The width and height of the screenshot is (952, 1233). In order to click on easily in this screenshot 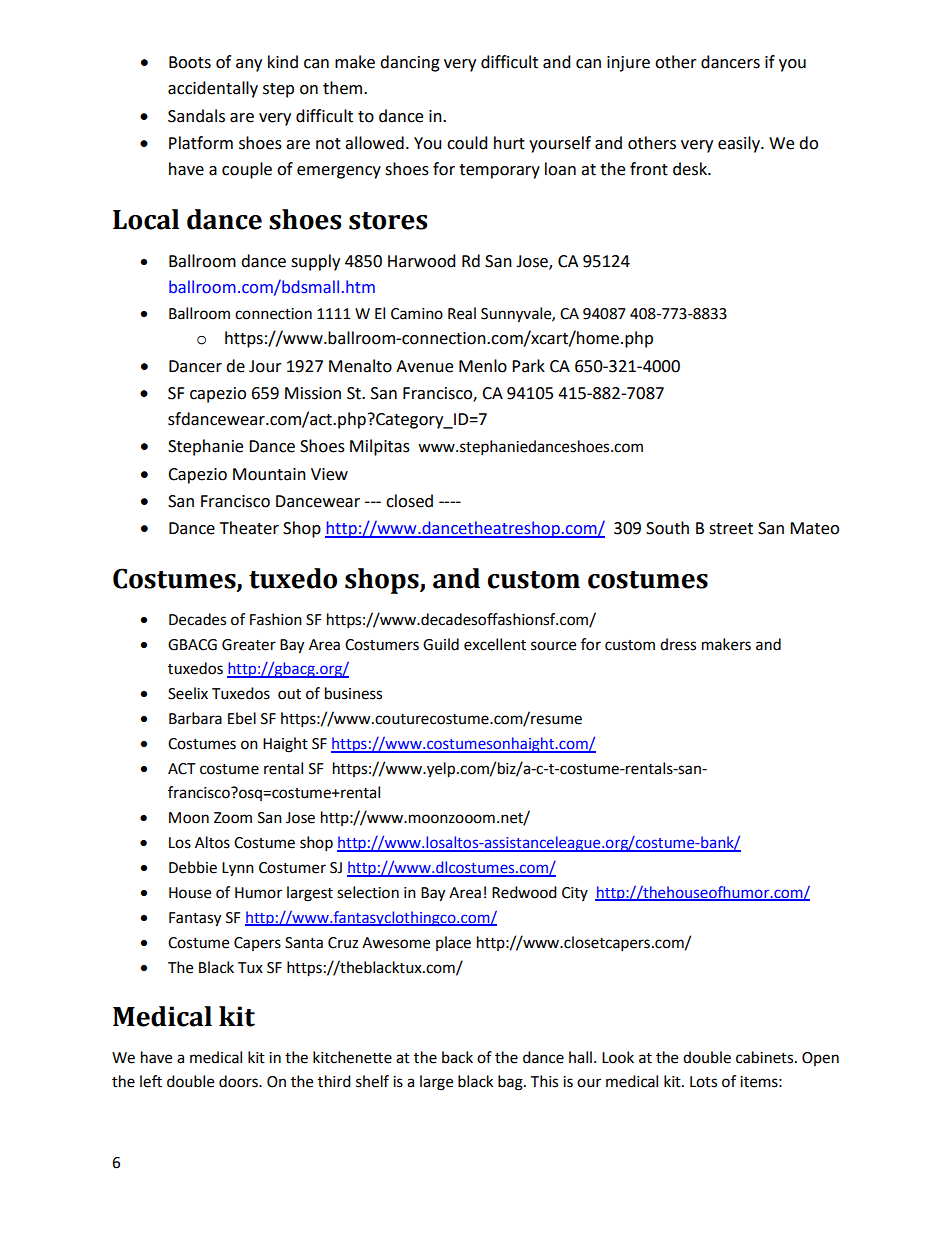, I will do `click(740, 144)`.
